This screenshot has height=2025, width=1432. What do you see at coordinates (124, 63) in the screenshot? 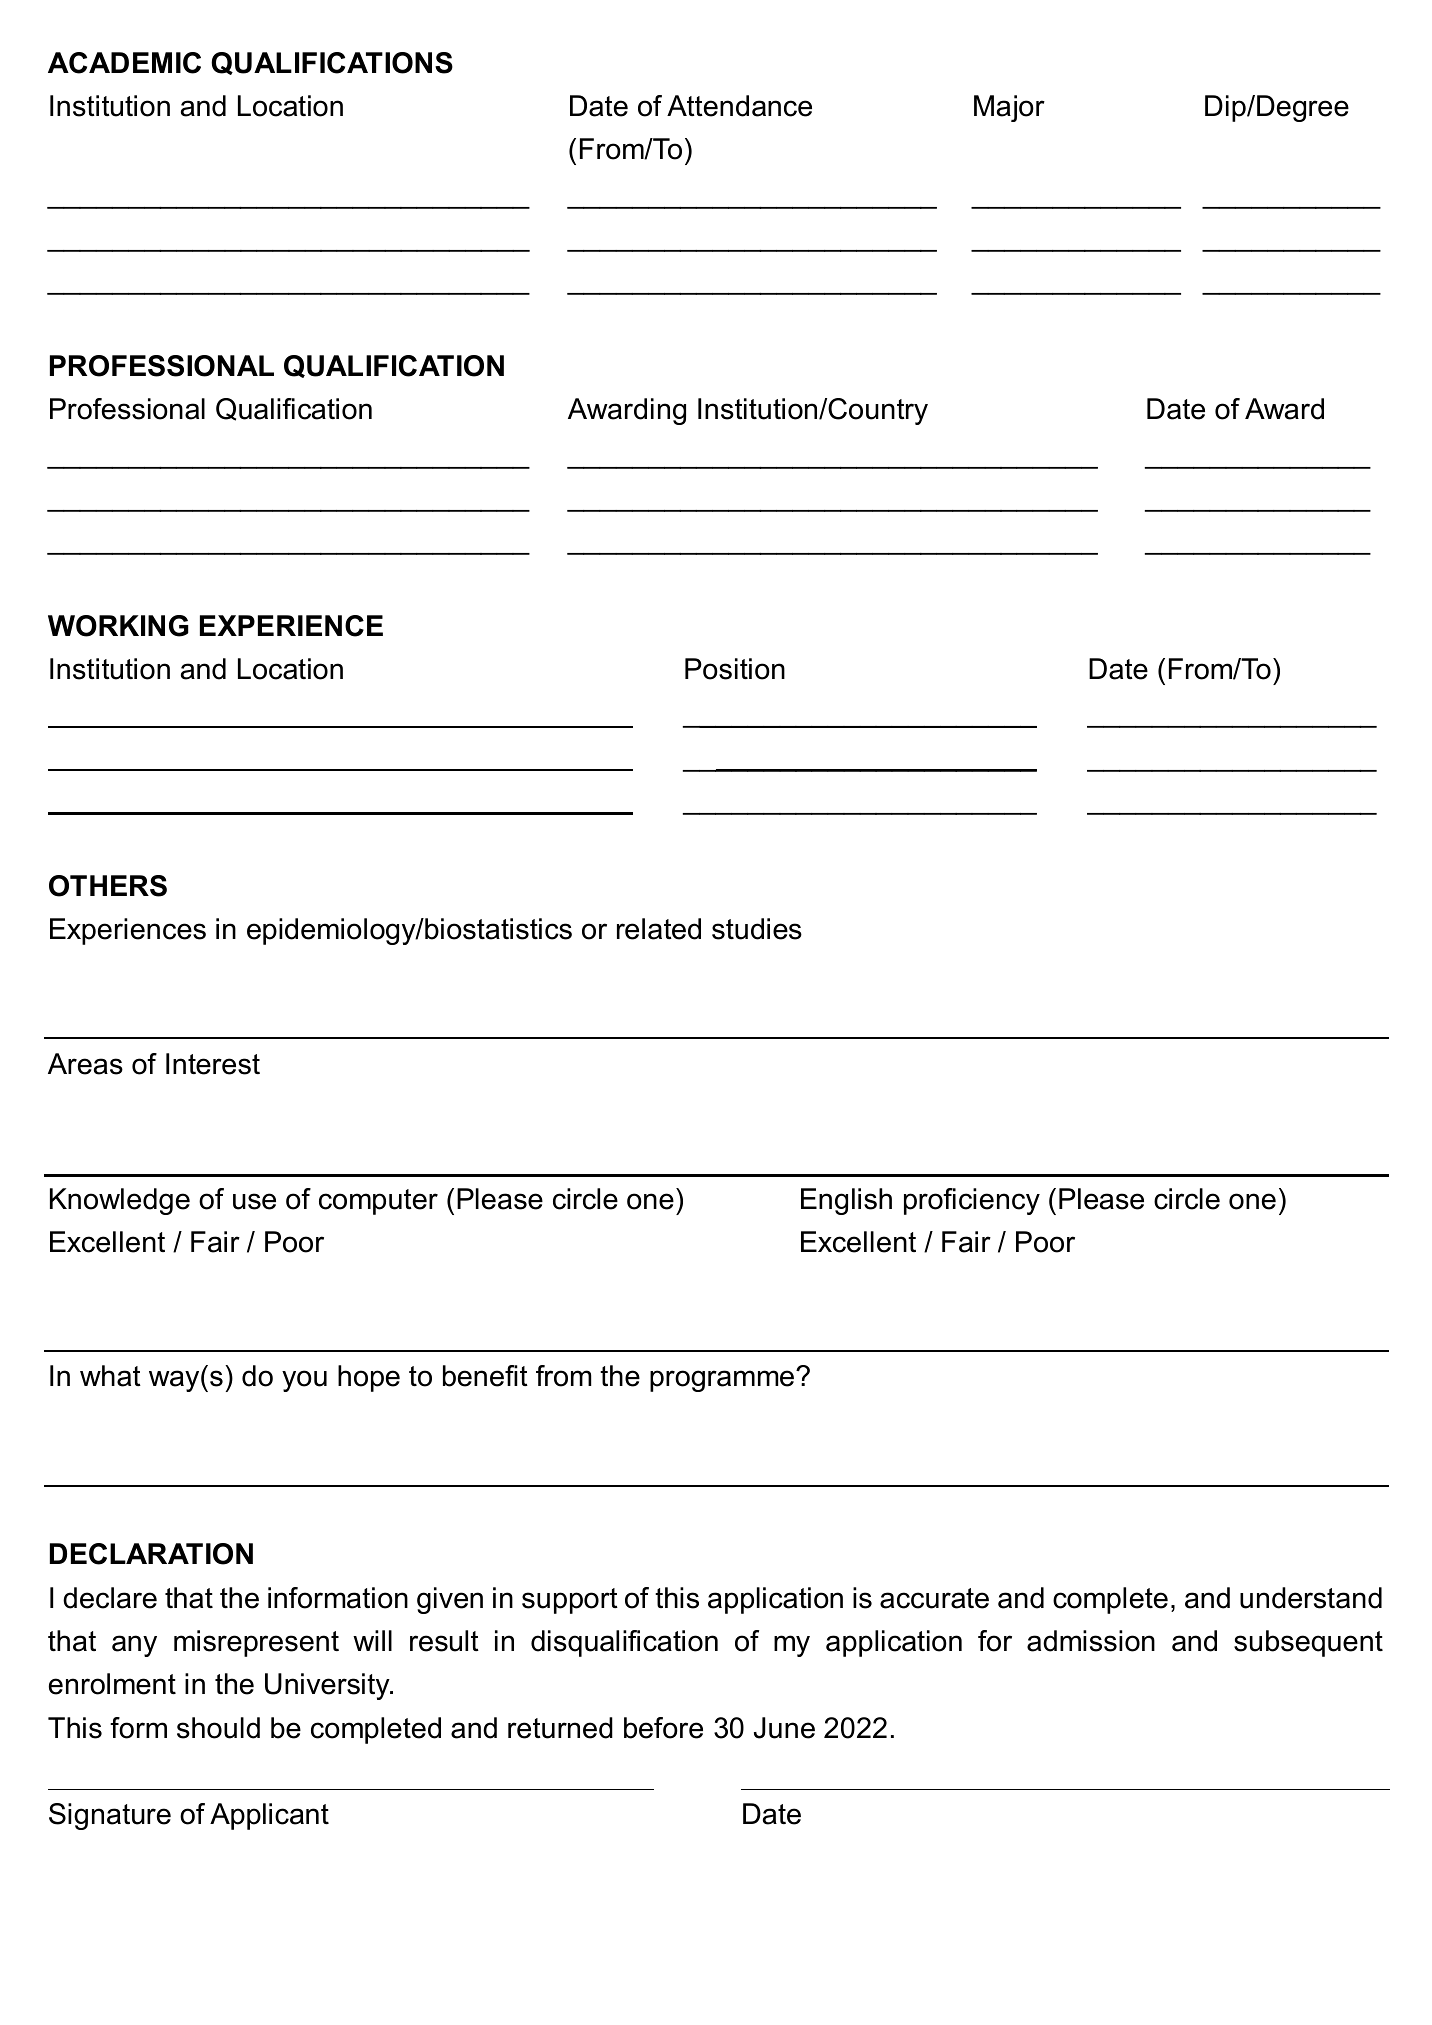
I see `ACADEMIC` at bounding box center [124, 63].
